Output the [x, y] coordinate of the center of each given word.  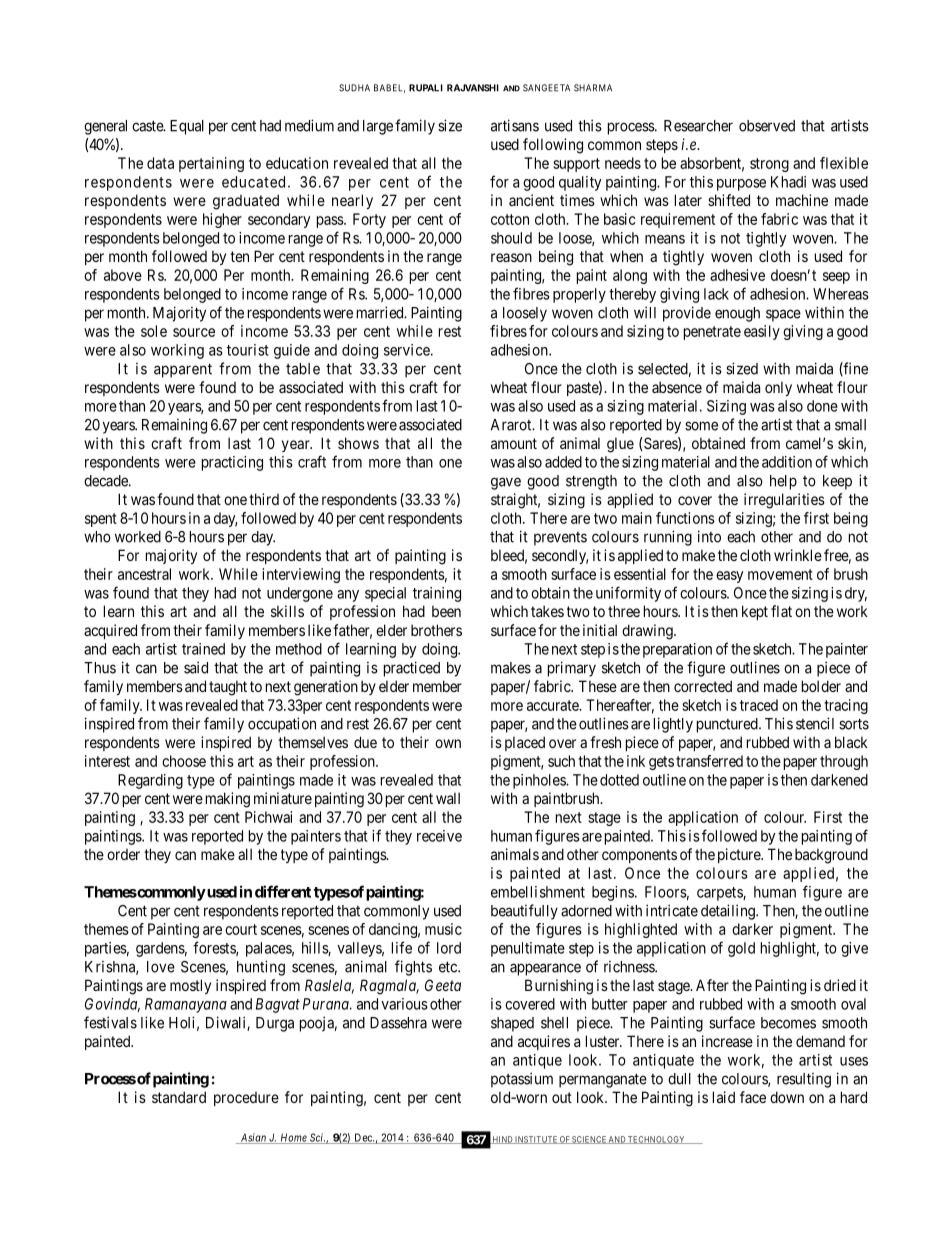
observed [767, 126]
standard [179, 1097]
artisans [515, 125]
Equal [187, 127]
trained [203, 649]
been [446, 611]
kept [755, 612]
